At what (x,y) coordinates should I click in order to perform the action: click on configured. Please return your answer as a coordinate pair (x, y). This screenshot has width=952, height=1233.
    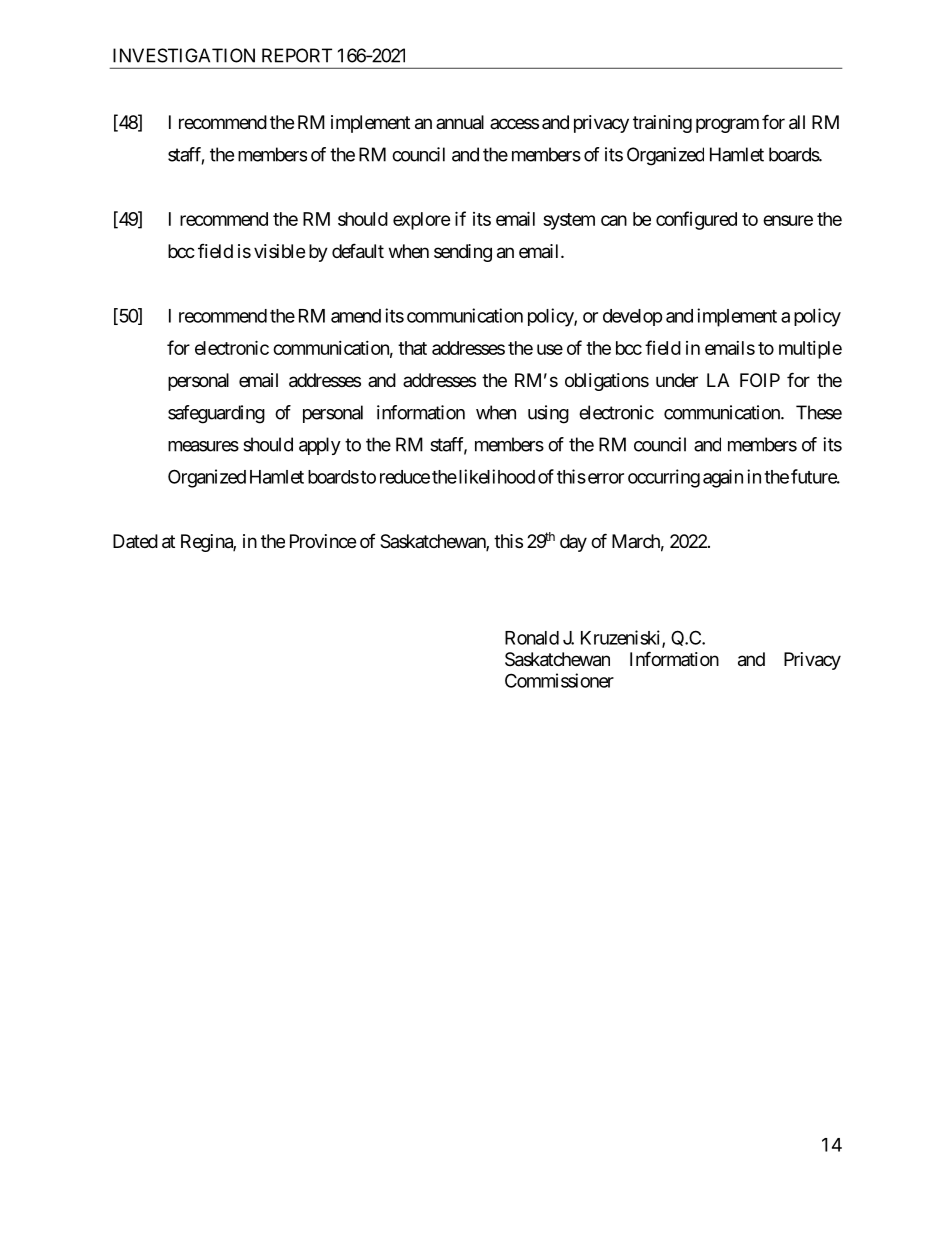
    Looking at the image, I should click on (696, 220).
